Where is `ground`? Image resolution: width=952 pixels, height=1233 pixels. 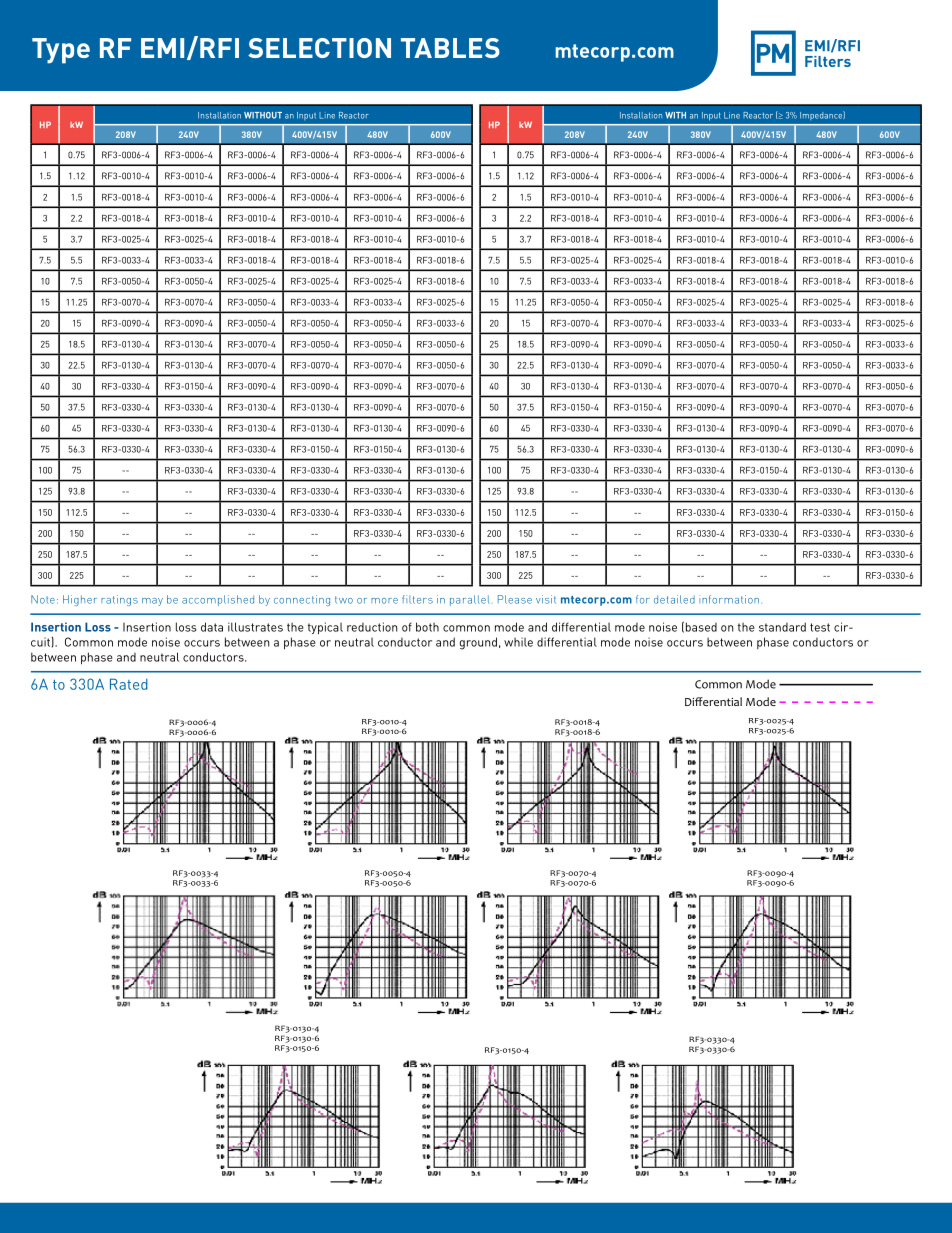
ground is located at coordinates (478, 643).
